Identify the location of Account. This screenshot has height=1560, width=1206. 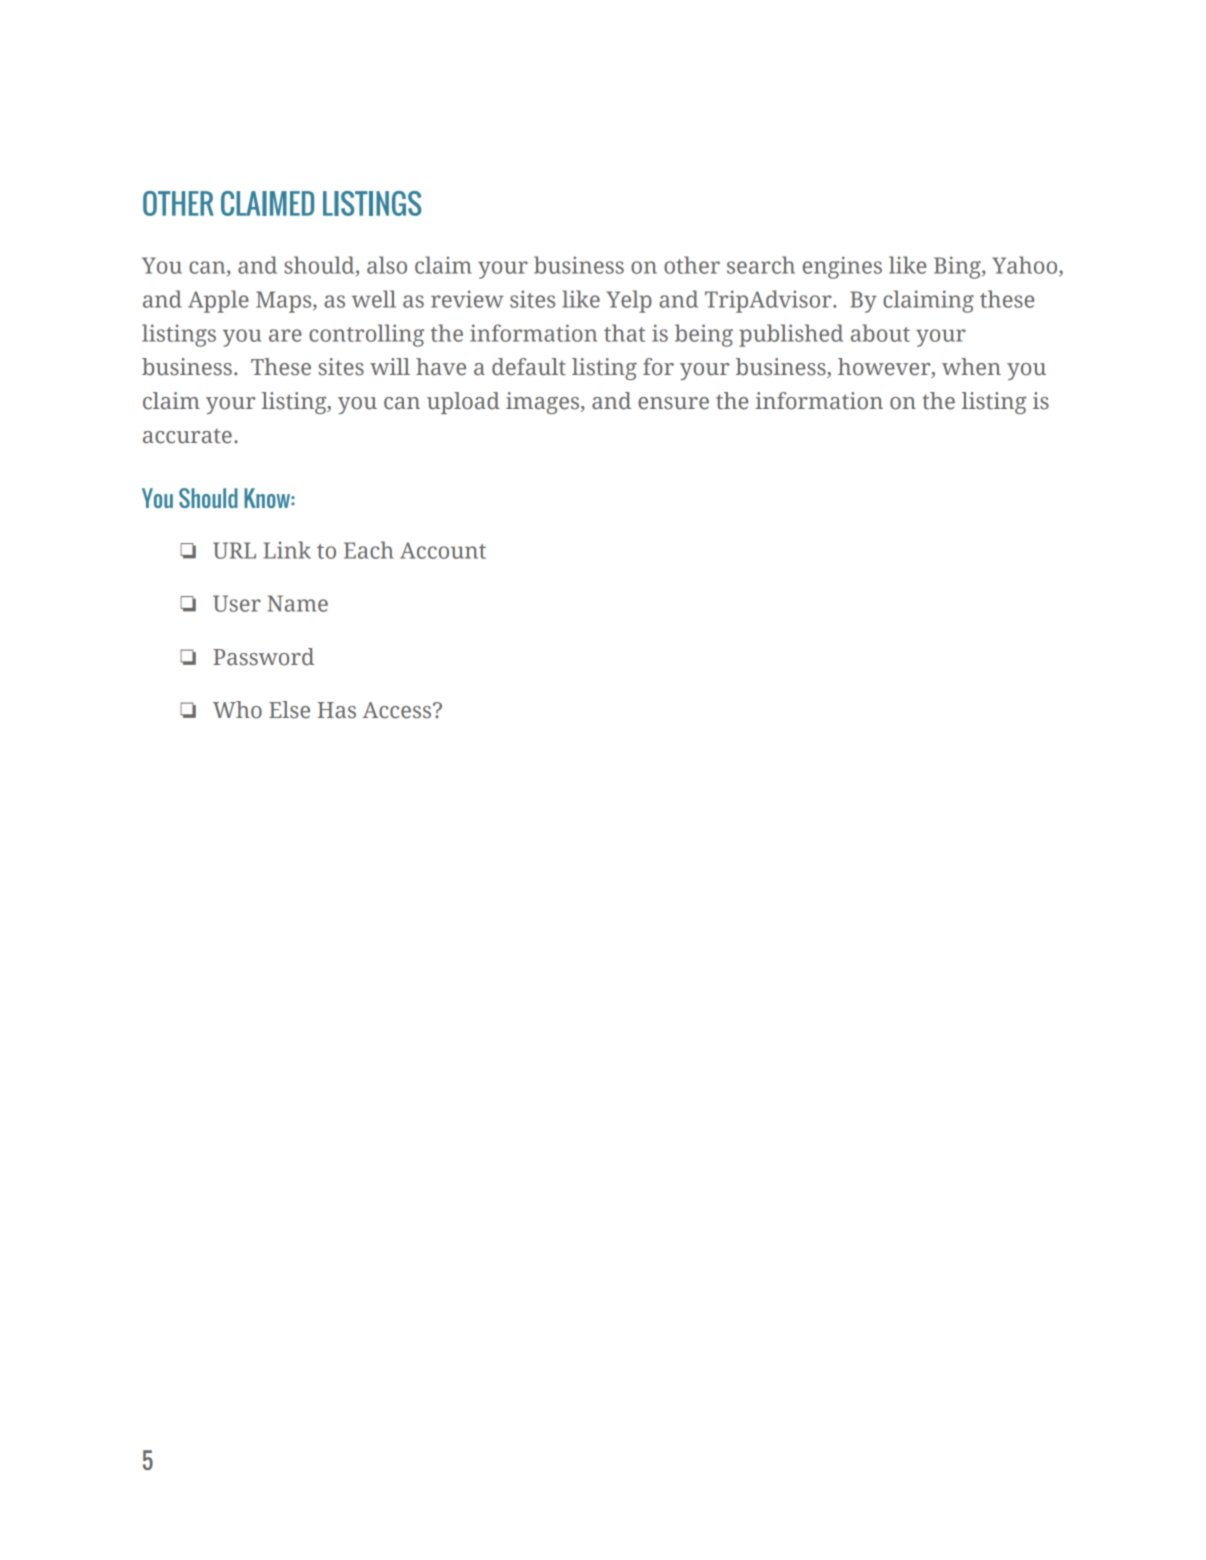
(443, 550).
